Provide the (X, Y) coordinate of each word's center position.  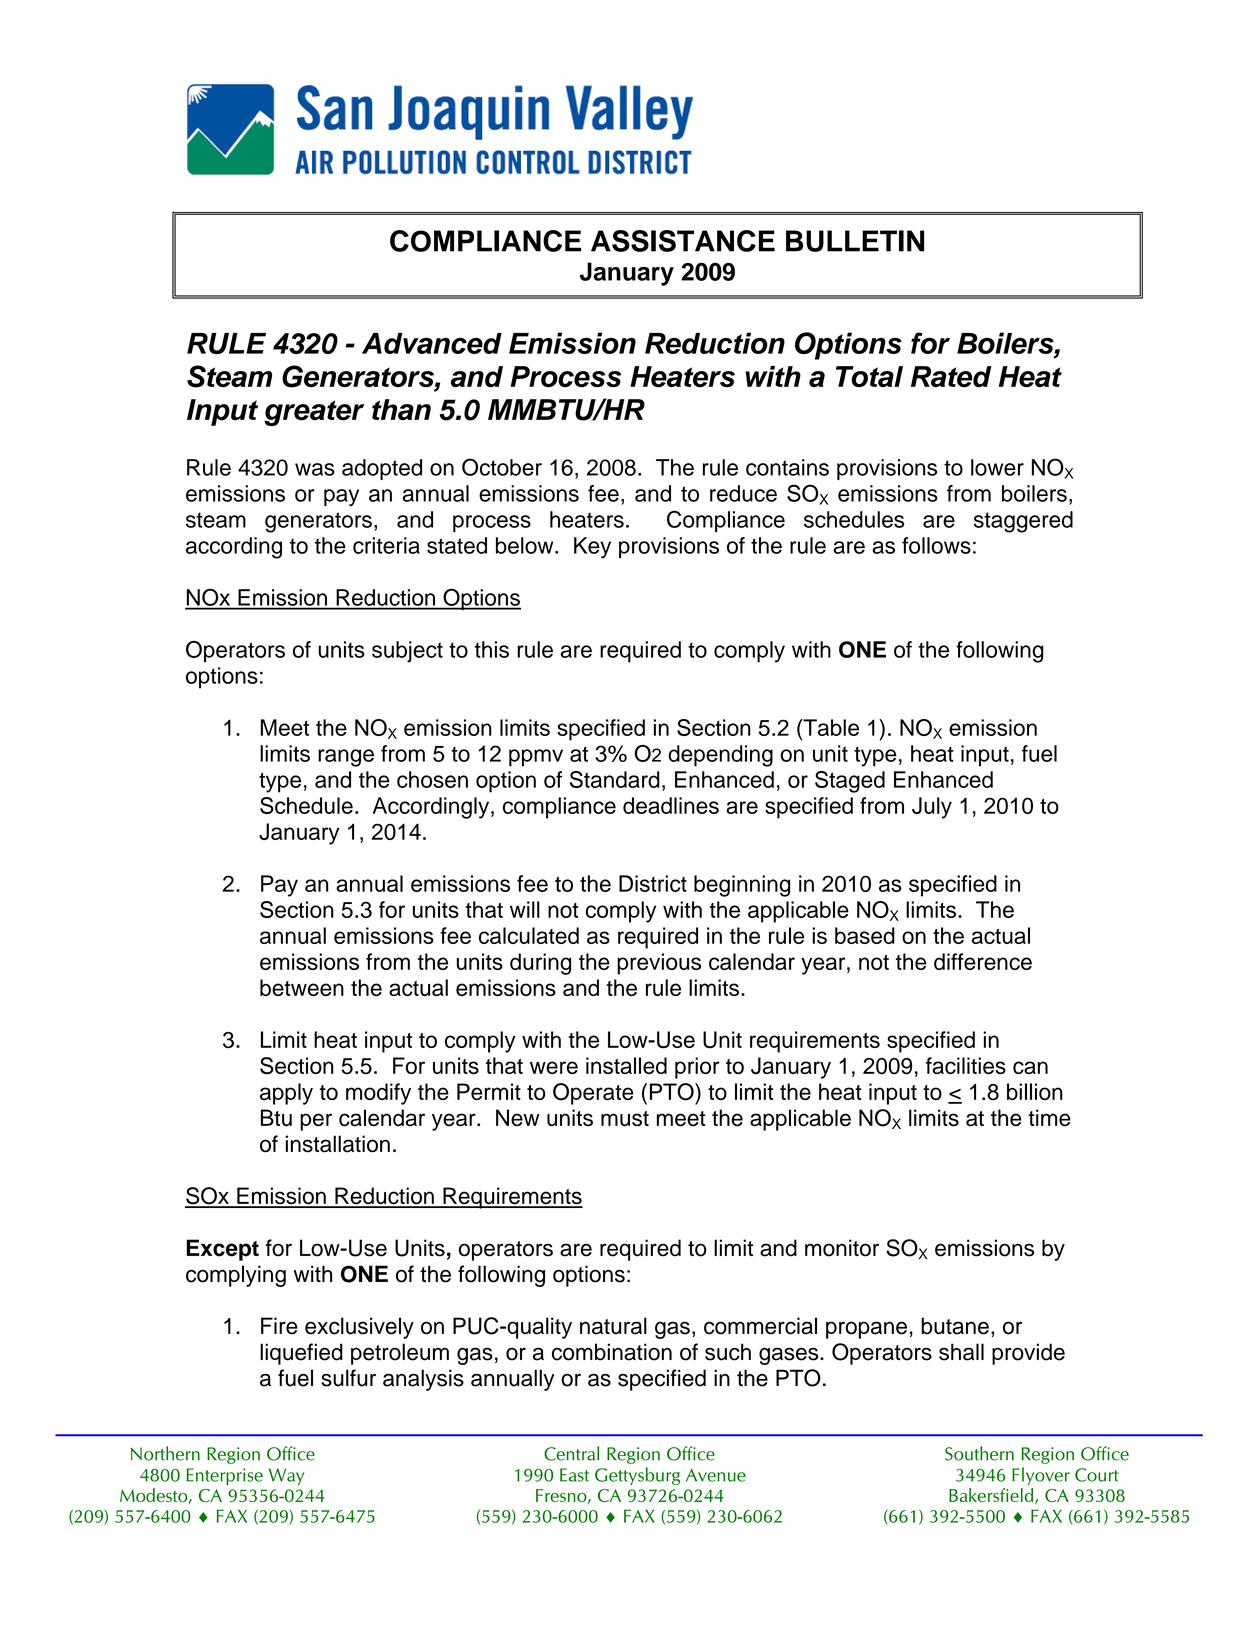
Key (592, 548)
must (625, 1119)
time (1049, 1117)
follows (936, 545)
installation (338, 1144)
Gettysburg (637, 1476)
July (932, 808)
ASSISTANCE (683, 241)
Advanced (432, 343)
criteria (386, 545)
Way (286, 1476)
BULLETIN (855, 241)
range (346, 758)
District (653, 883)
